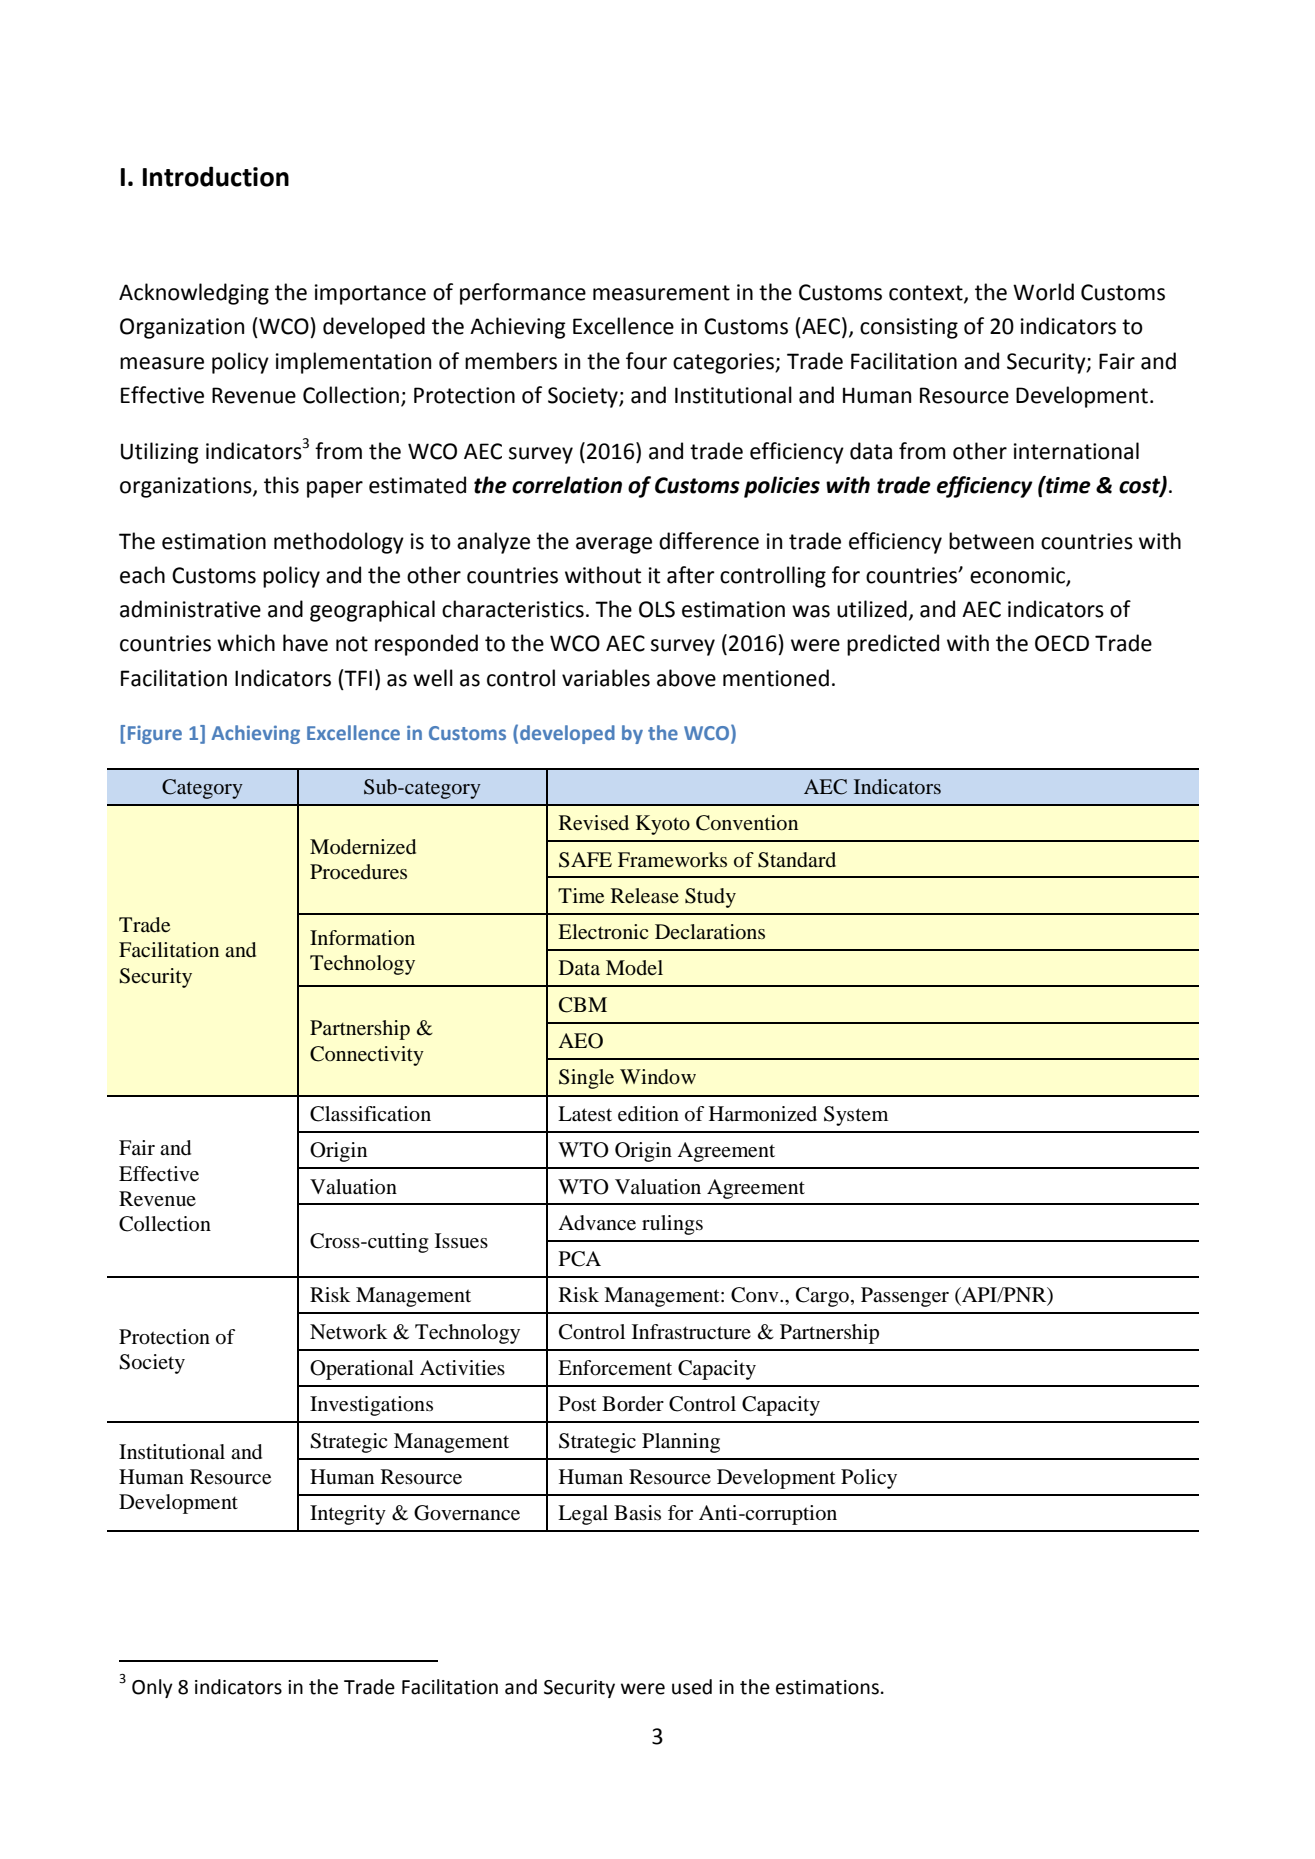 This document has height=1859, width=1315. Describe the element at coordinates (246, 643) in the document. I see `which` at that location.
